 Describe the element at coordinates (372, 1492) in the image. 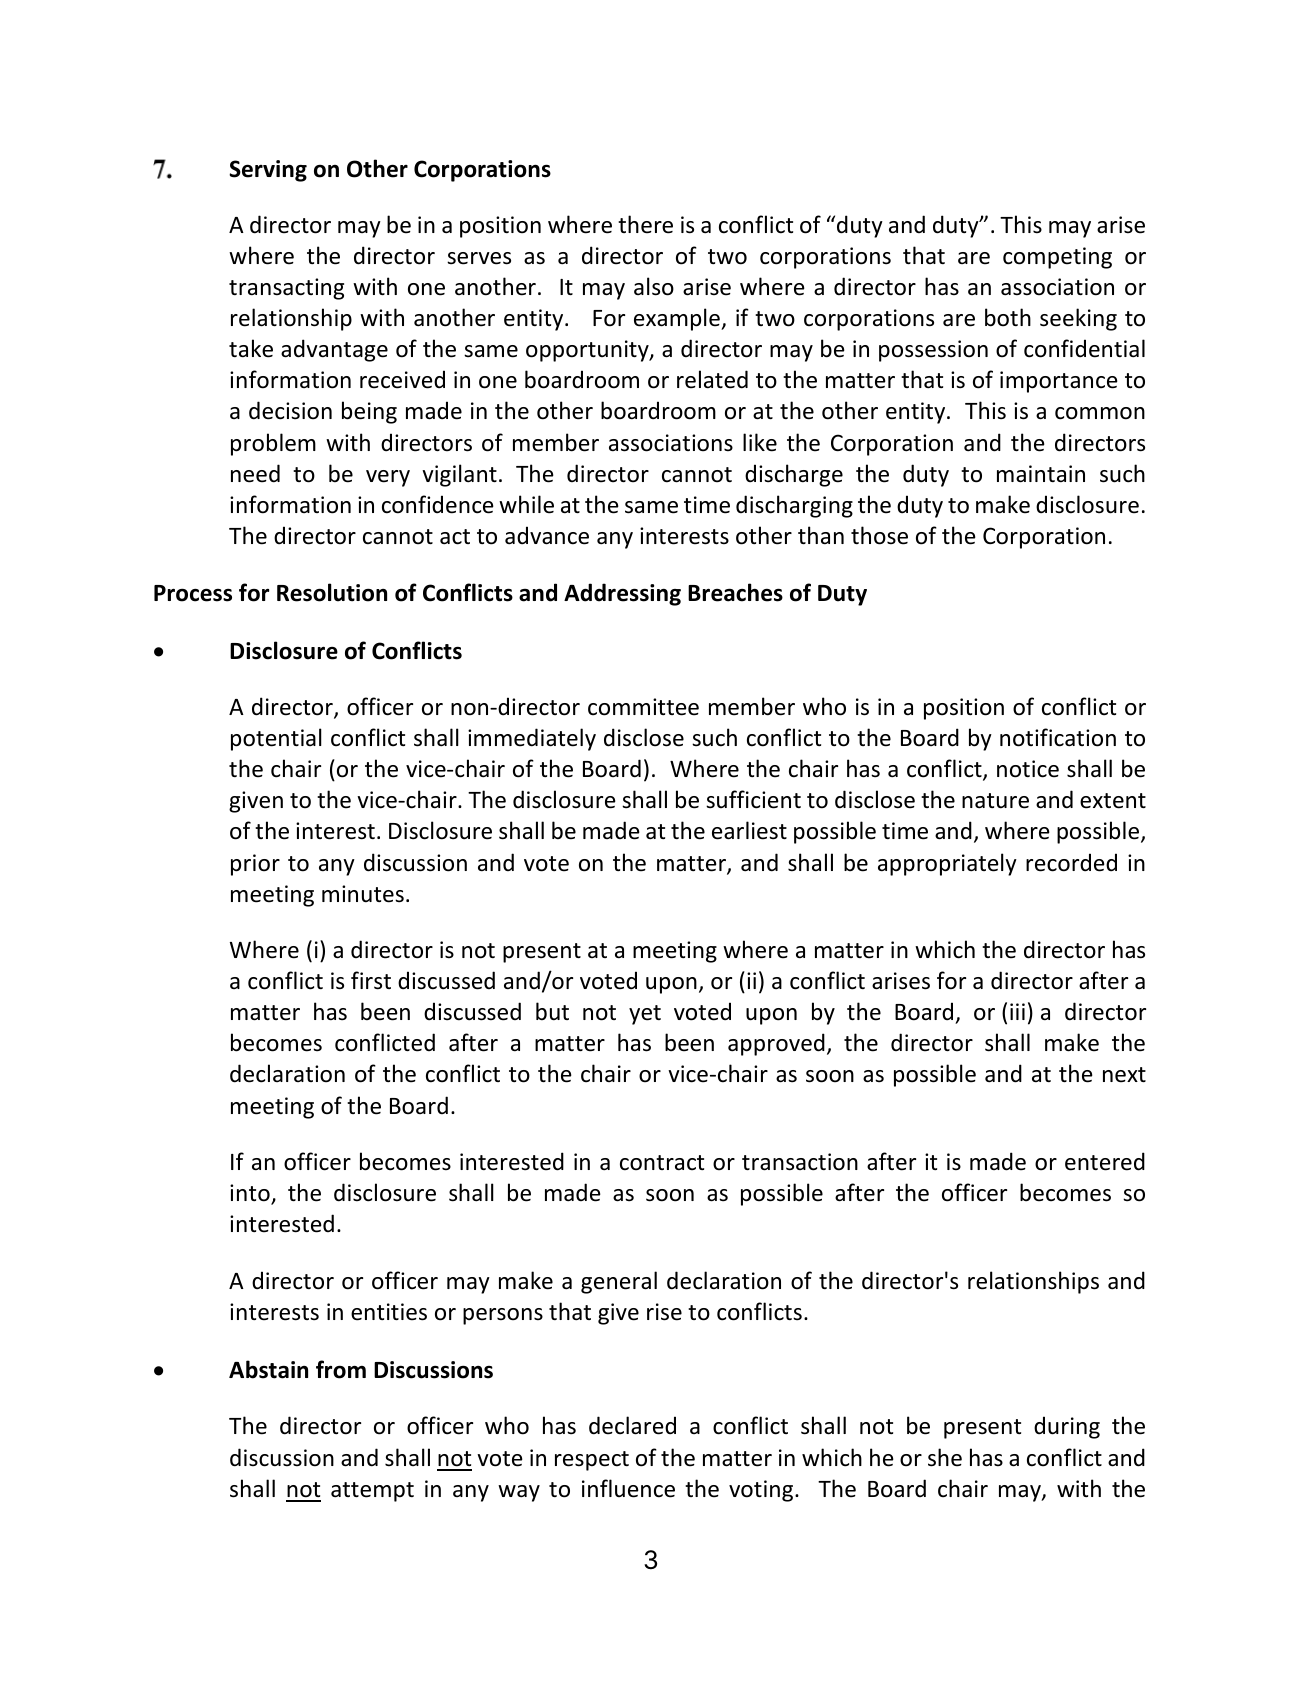

I see `attempt` at that location.
